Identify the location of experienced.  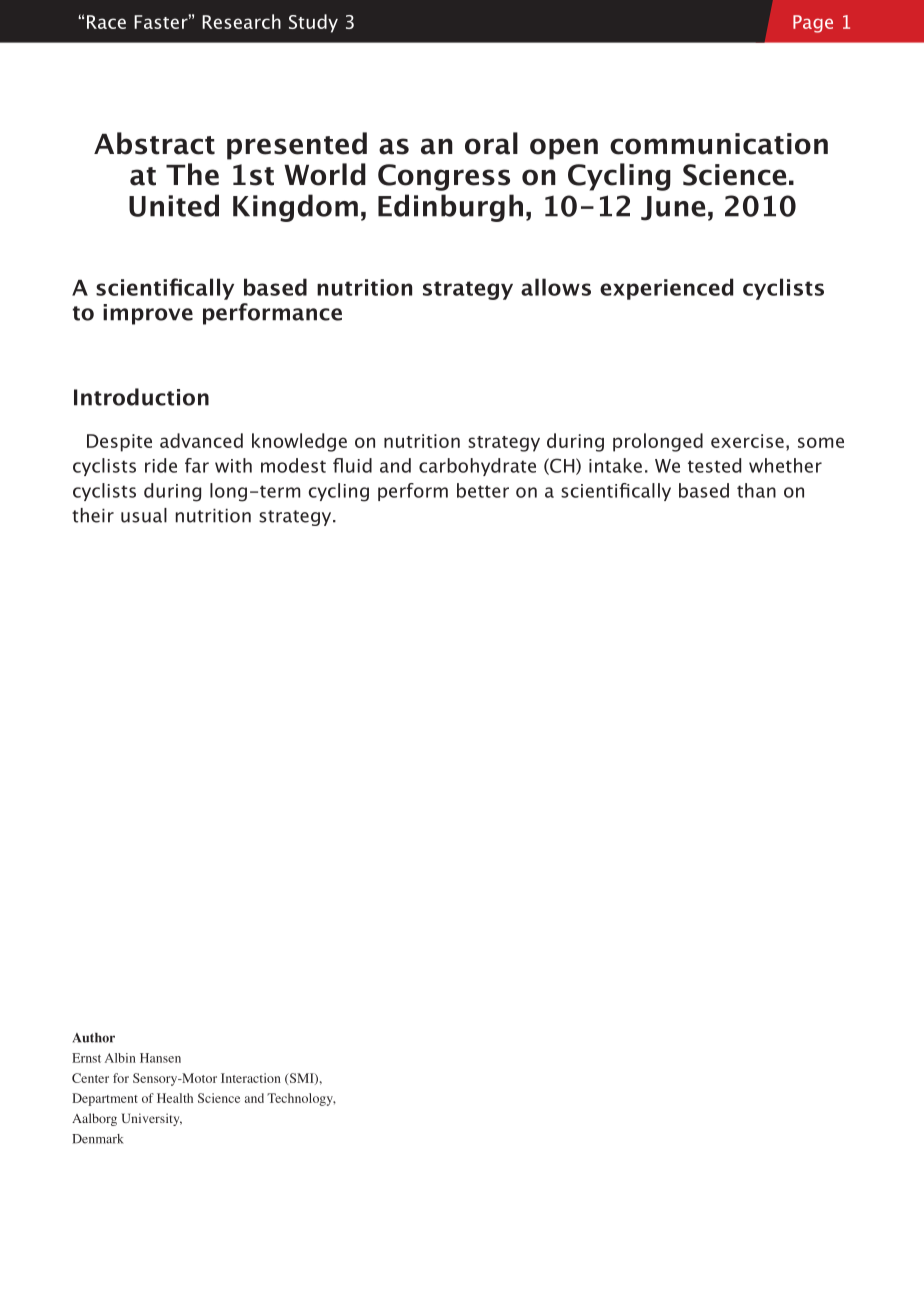
(666, 289).
